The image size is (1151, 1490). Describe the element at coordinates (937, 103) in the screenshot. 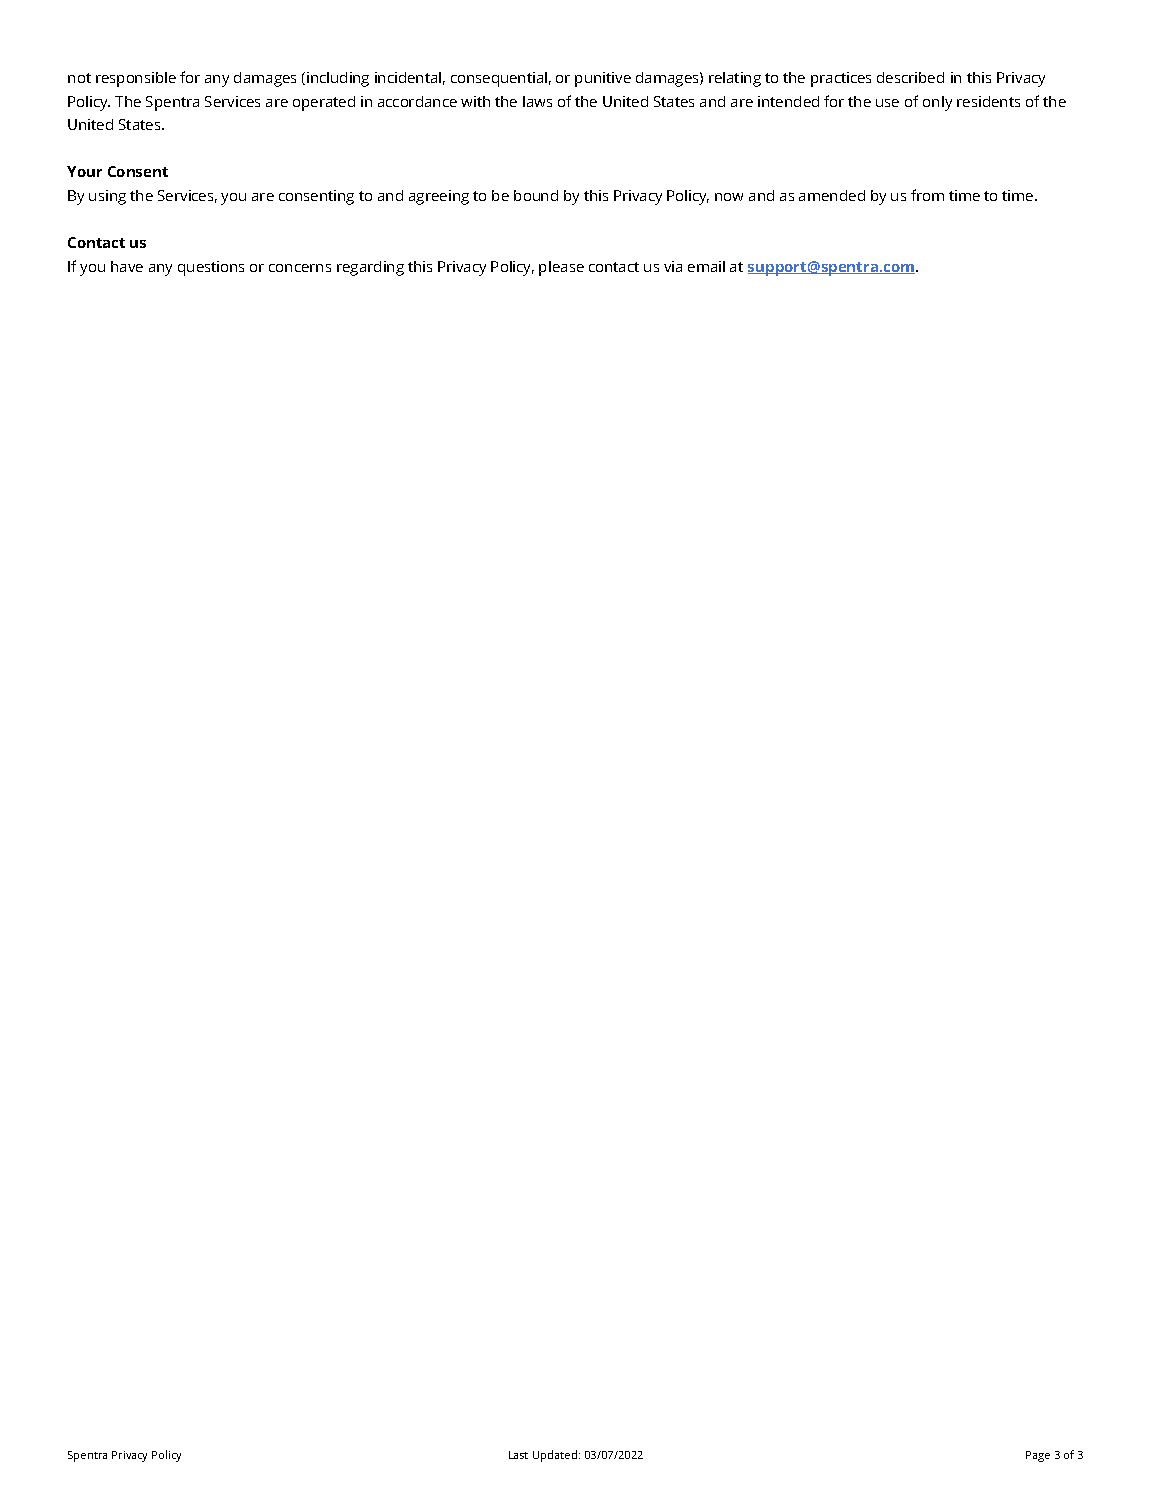

I see `only` at that location.
